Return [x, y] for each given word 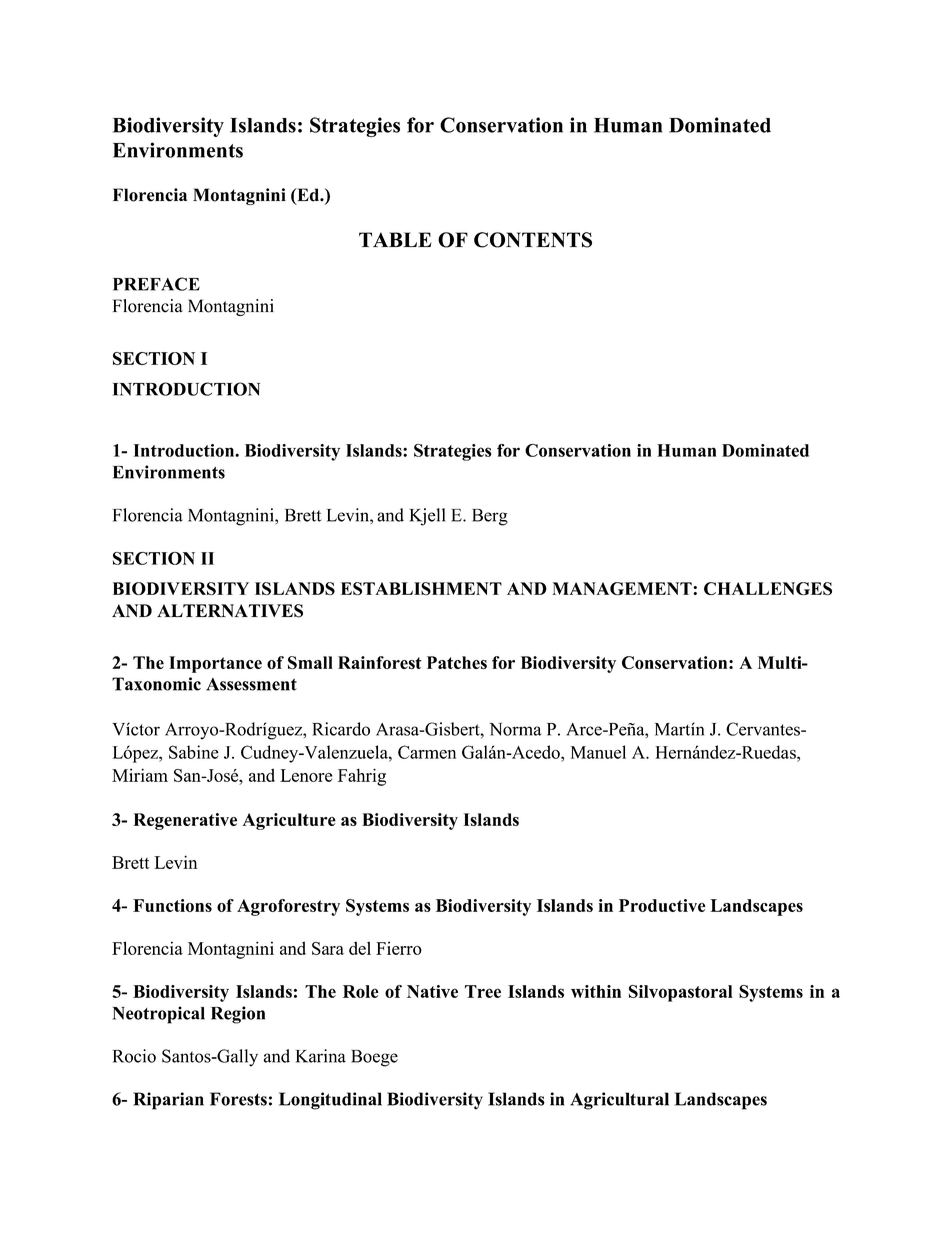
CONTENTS [533, 240]
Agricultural [619, 1101]
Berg [490, 517]
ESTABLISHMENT [421, 588]
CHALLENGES [768, 588]
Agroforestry [288, 907]
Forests [238, 1099]
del [360, 948]
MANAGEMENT [623, 588]
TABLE [395, 239]
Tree [483, 991]
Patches [457, 662]
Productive [662, 905]
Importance [215, 664]
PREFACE [156, 284]
